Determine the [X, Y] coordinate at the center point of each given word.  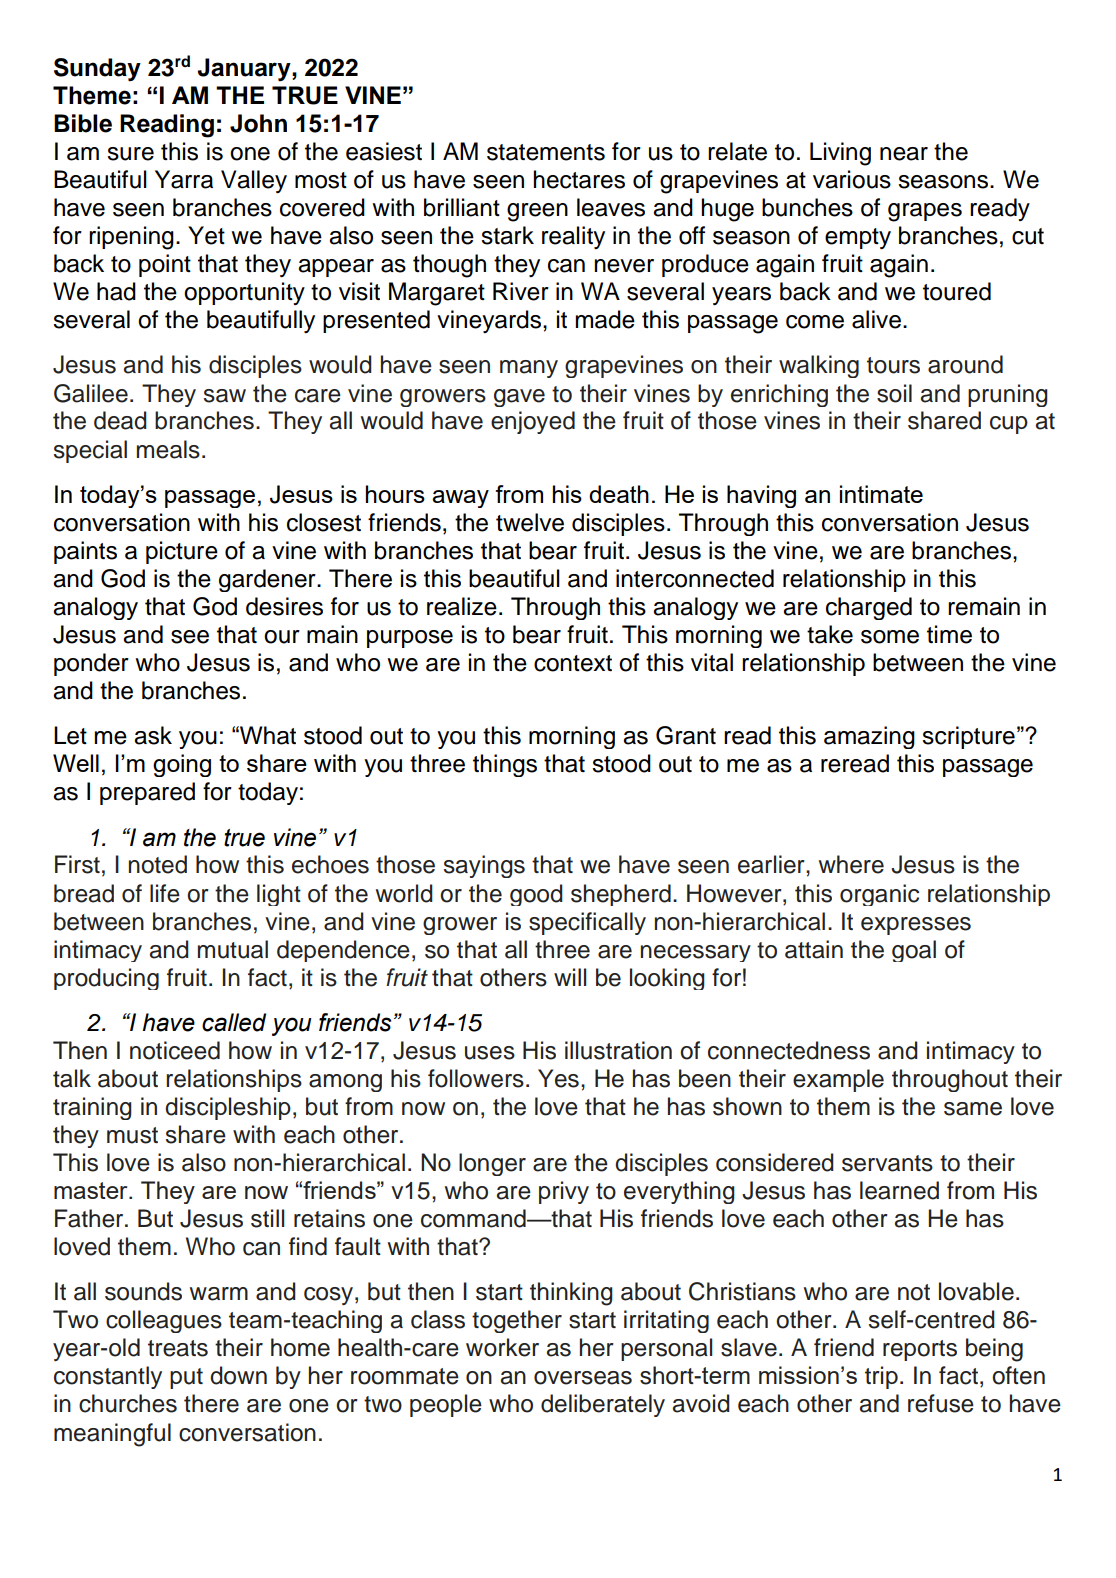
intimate [881, 494]
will [570, 977]
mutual [233, 949]
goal [914, 951]
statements [546, 152]
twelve [530, 522]
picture [182, 552]
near [904, 154]
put [186, 1378]
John [258, 123]
